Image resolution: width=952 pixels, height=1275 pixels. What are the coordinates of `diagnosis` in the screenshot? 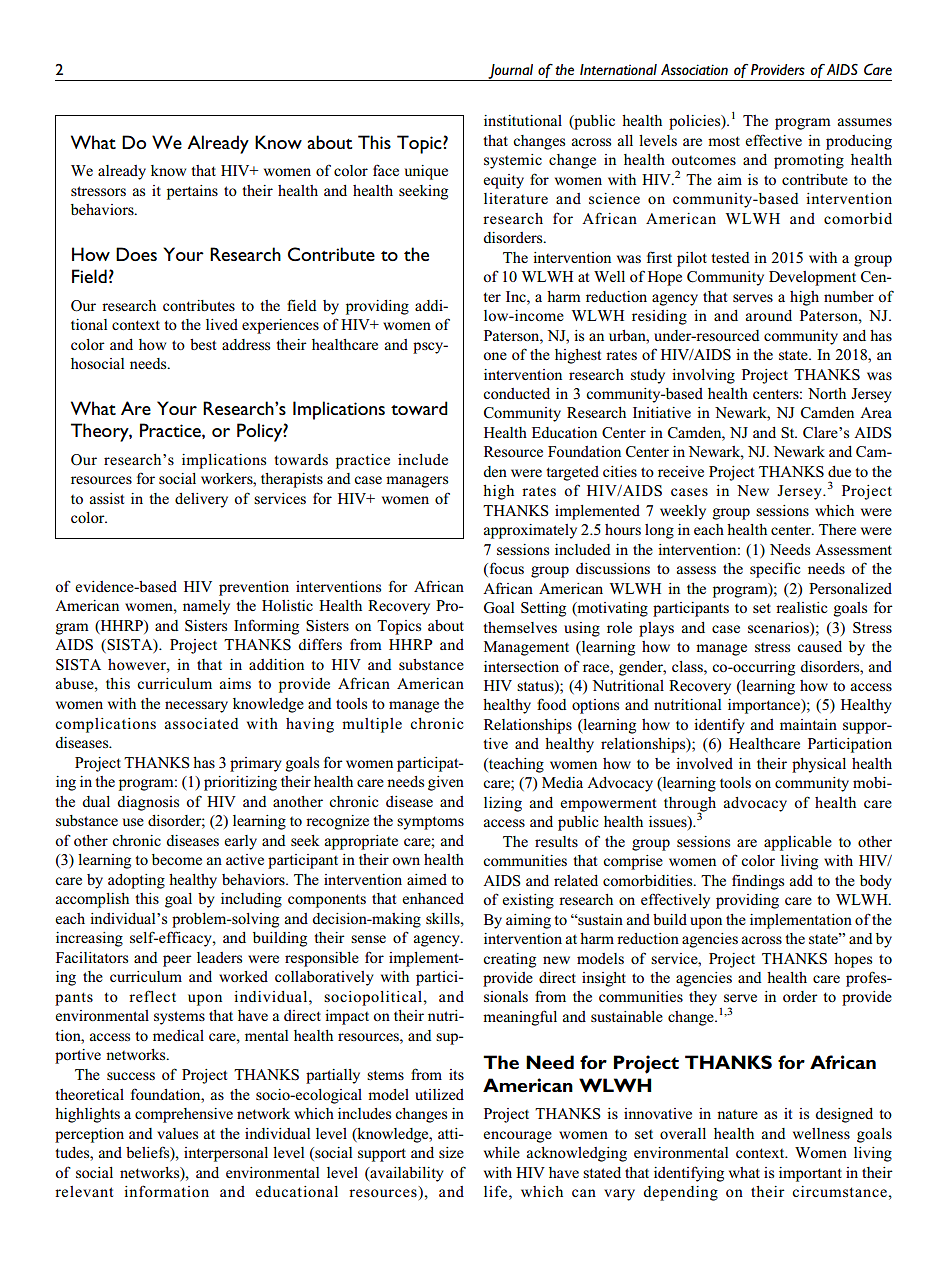 It's located at (148, 803).
